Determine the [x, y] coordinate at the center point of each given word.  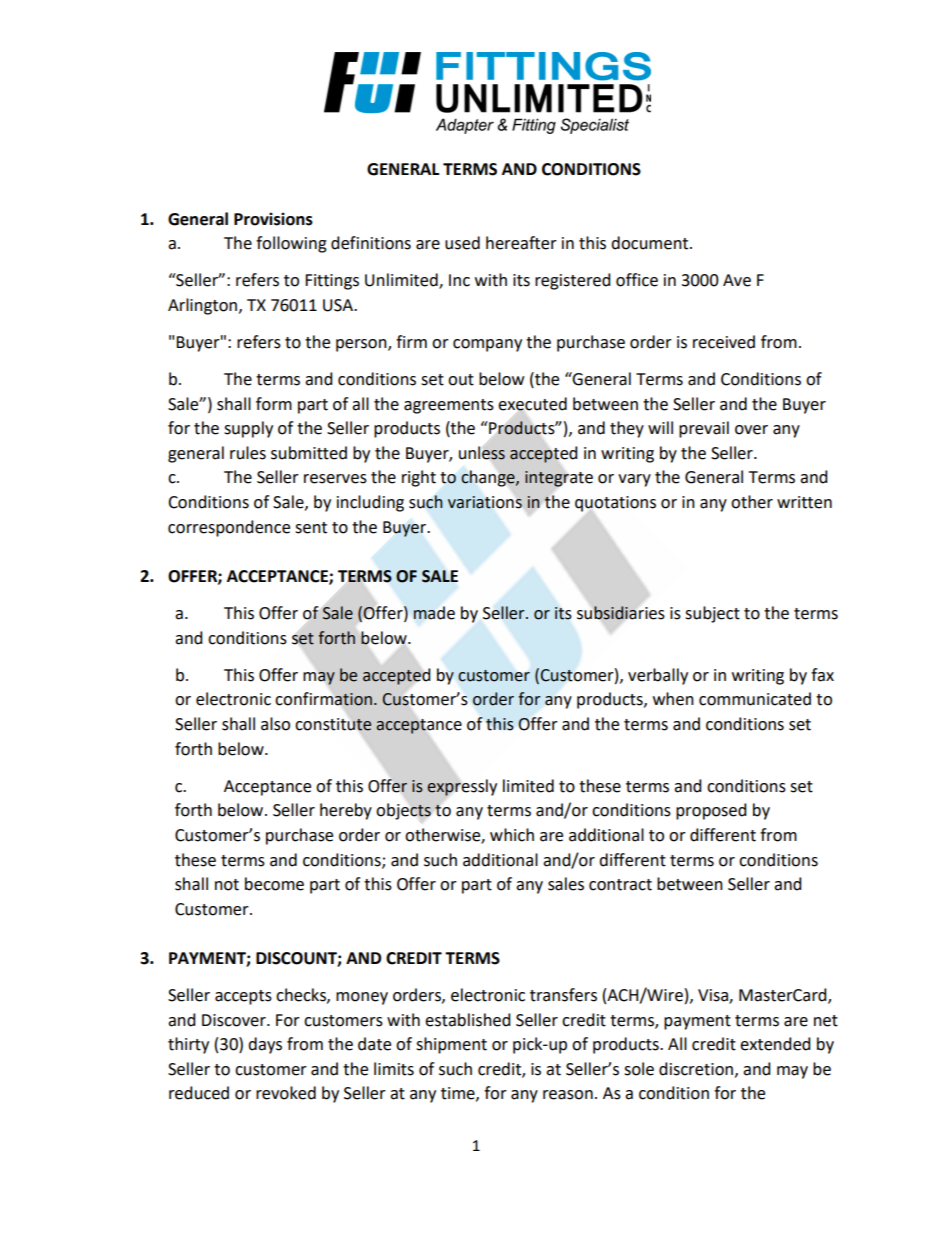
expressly [462, 787]
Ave [737, 280]
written [804, 502]
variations [485, 502]
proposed [711, 811]
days [265, 1045]
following [291, 244]
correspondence [229, 528]
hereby [346, 811]
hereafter [521, 243]
